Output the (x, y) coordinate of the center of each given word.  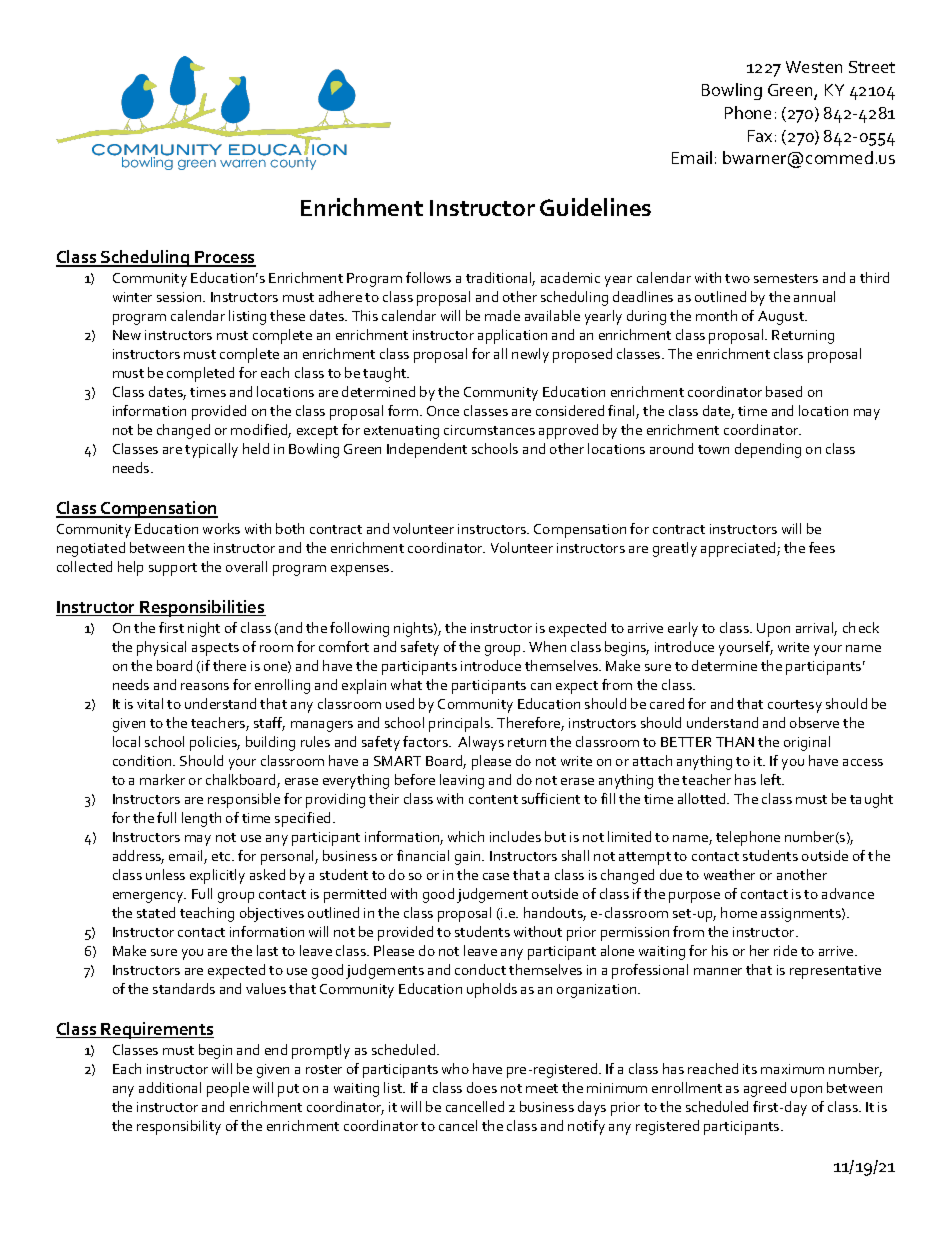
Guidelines (595, 207)
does (482, 1087)
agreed (765, 1089)
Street (872, 67)
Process (224, 258)
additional (170, 1087)
